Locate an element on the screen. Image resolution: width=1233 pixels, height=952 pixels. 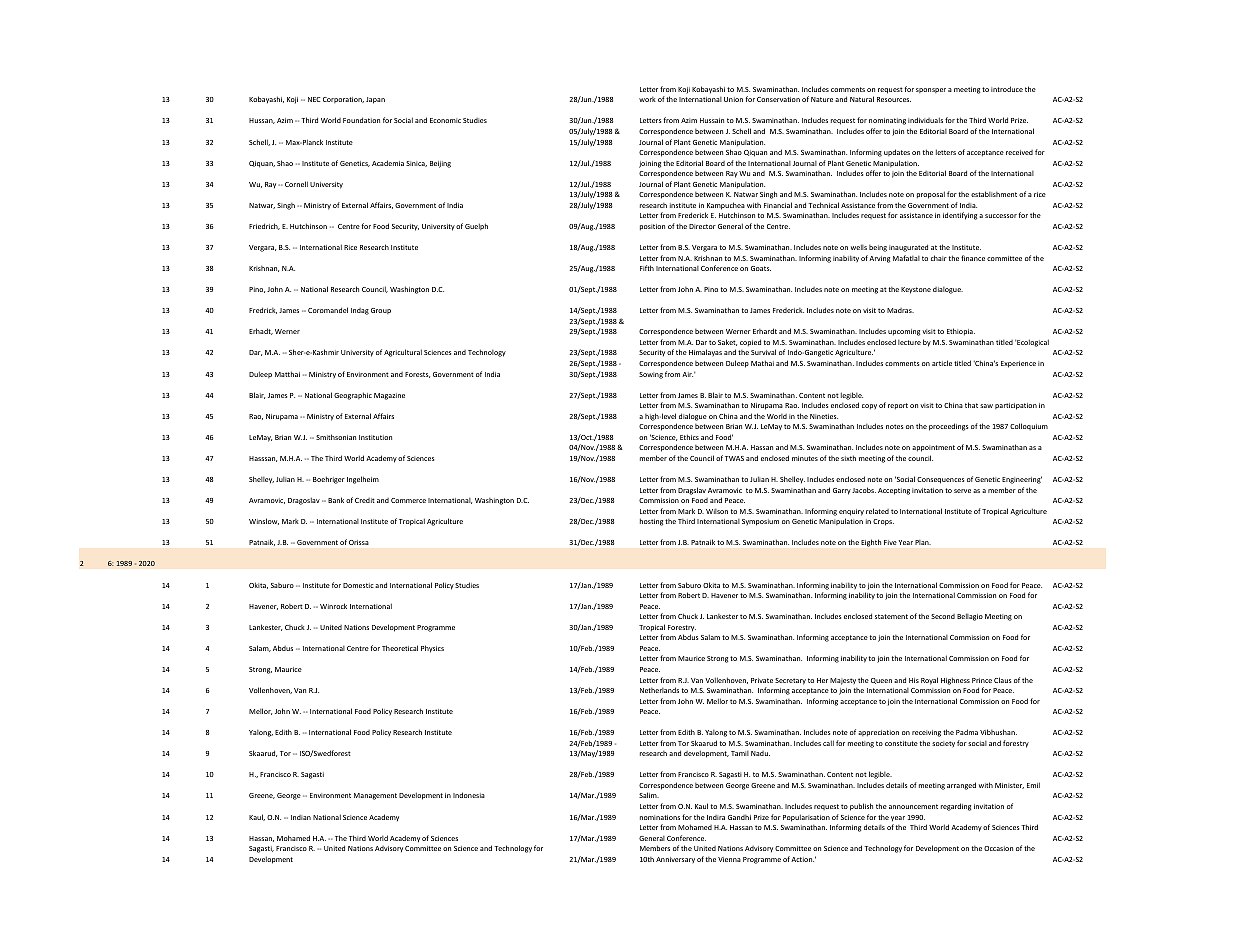
Foundation is located at coordinates (361, 120).
